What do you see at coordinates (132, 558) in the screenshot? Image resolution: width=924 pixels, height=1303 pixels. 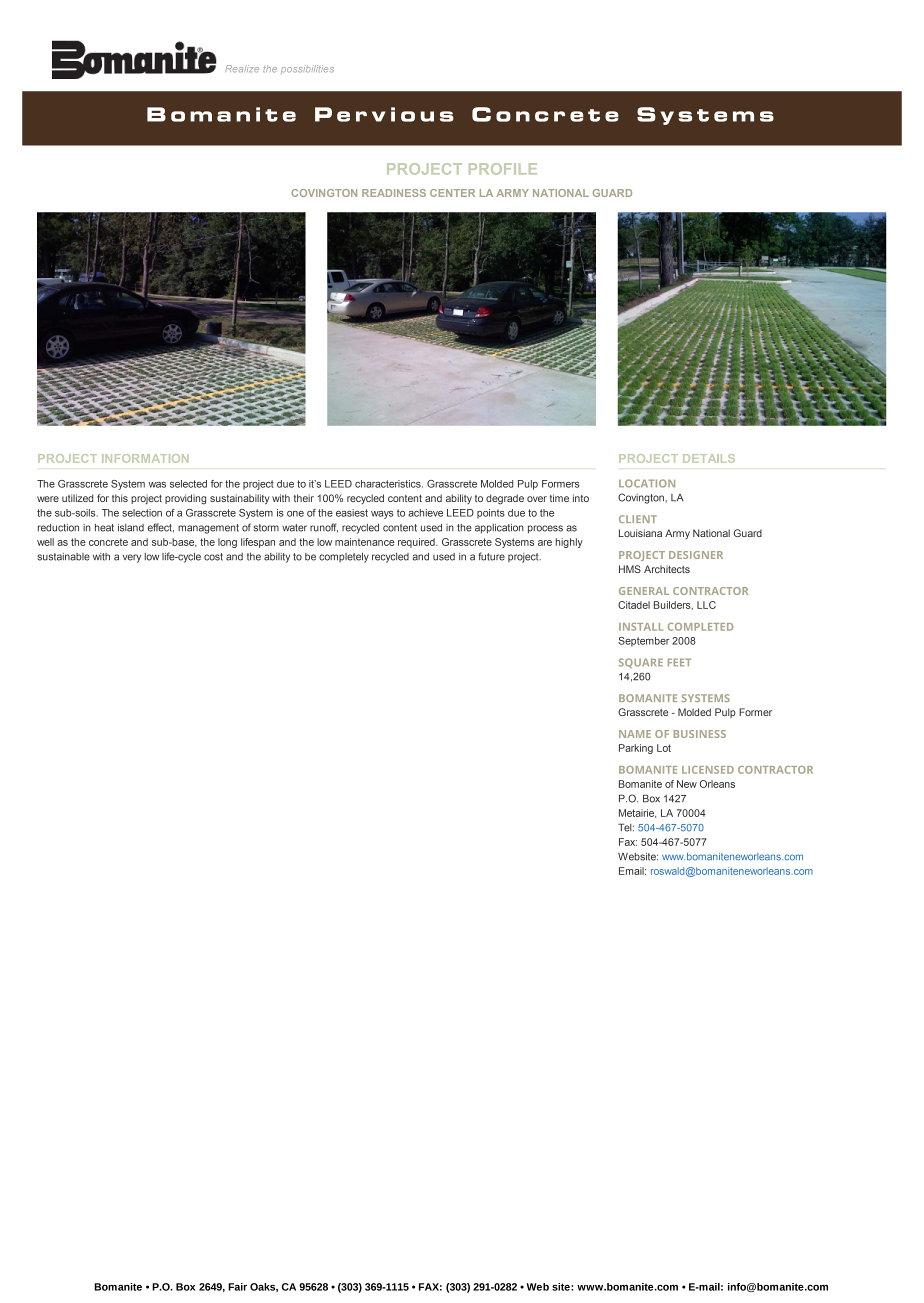 I see `very` at bounding box center [132, 558].
